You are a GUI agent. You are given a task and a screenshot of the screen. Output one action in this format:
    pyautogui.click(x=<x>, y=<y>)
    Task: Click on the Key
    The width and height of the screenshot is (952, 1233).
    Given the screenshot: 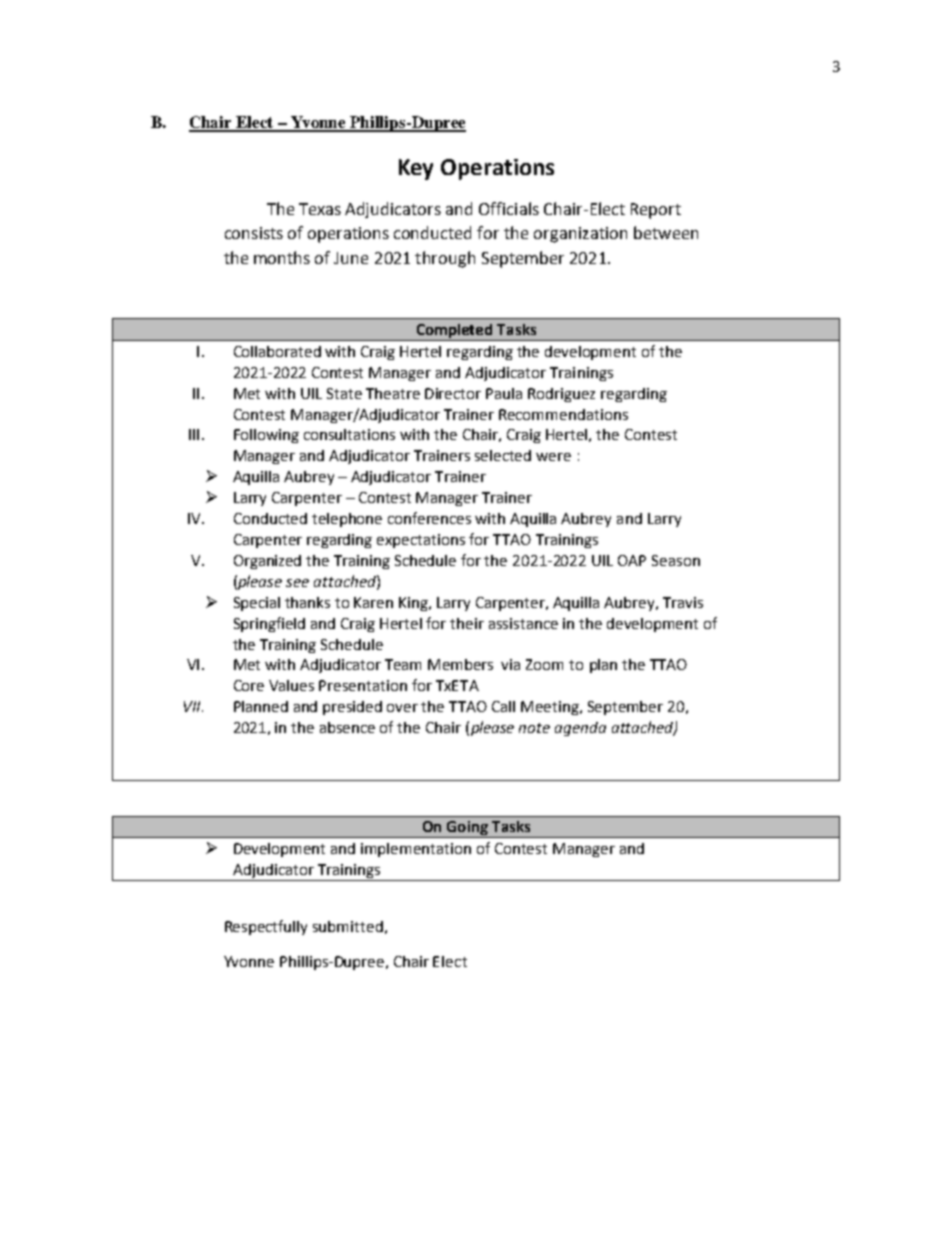 What is the action you would take?
    pyautogui.click(x=416, y=169)
